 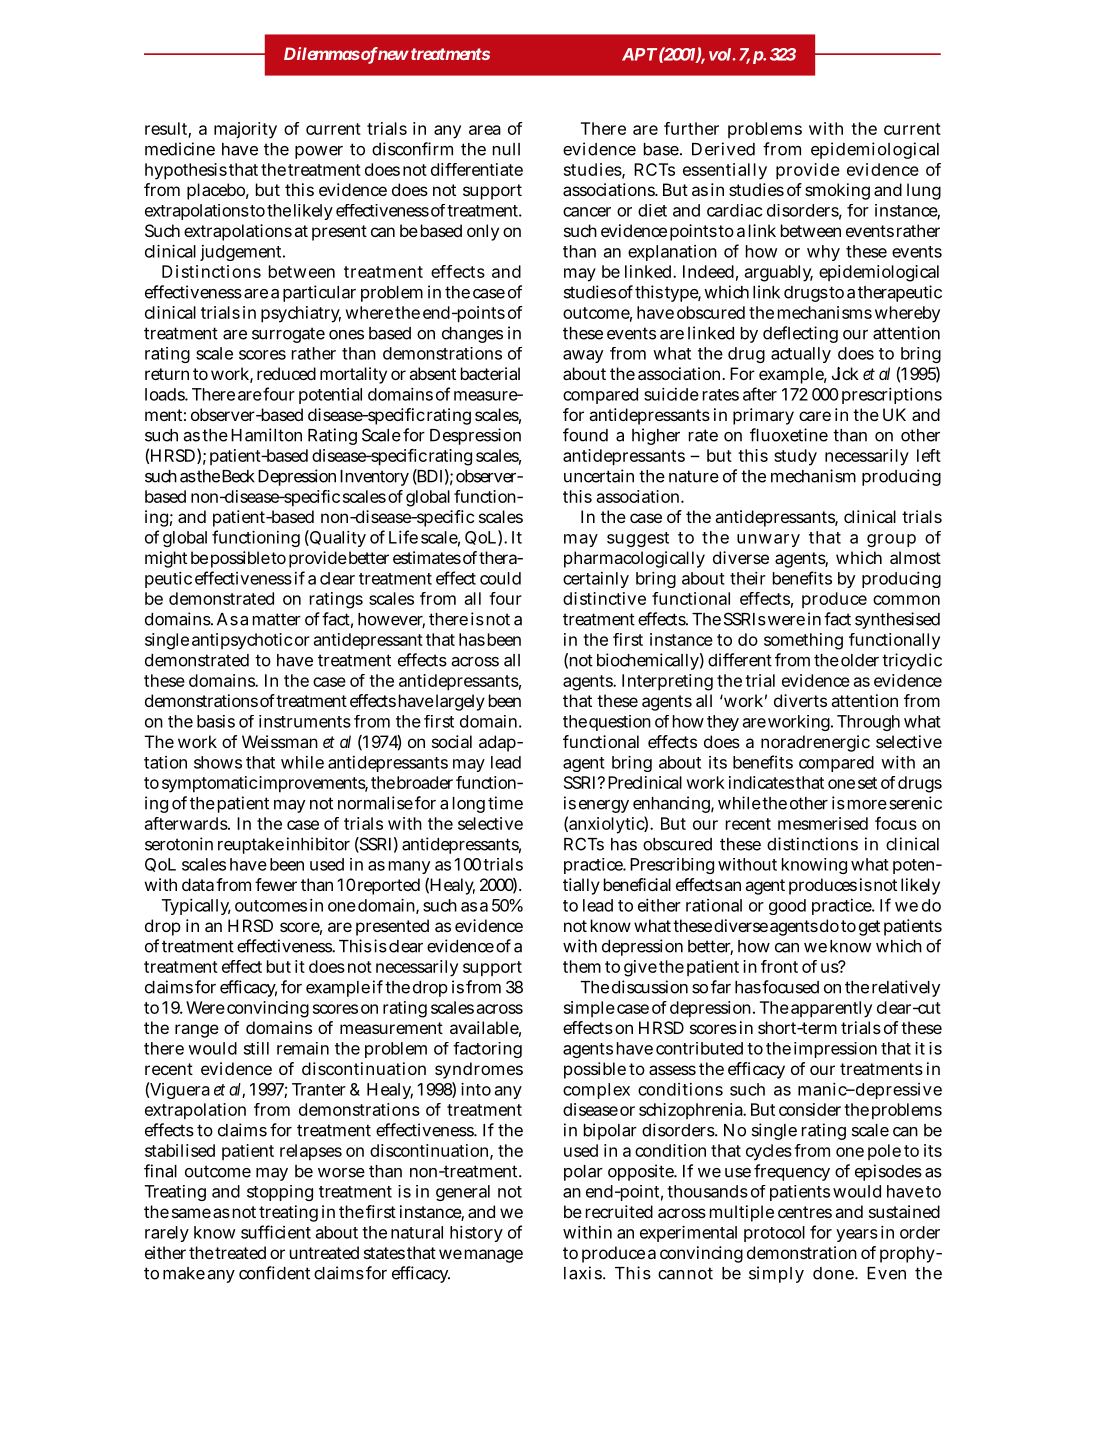 What do you see at coordinates (276, 1232) in the screenshot?
I see `sufficient` at bounding box center [276, 1232].
